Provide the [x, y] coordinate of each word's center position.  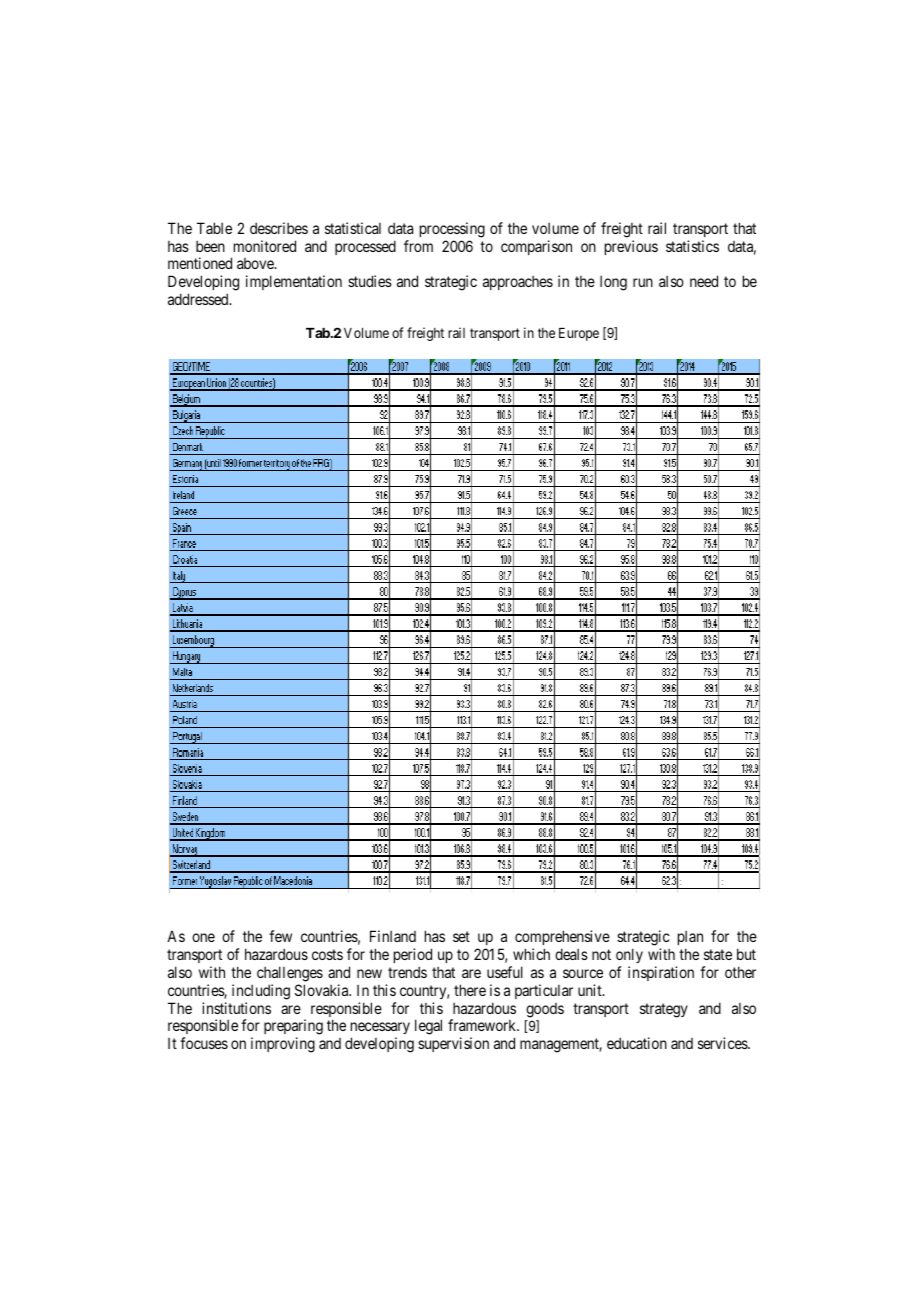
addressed [199, 299]
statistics [692, 246]
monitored [265, 246]
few [280, 936]
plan [690, 938]
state [718, 954]
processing [452, 230]
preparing [293, 1028]
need [704, 281]
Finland [393, 936]
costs [327, 954]
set [461, 936]
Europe [579, 334]
